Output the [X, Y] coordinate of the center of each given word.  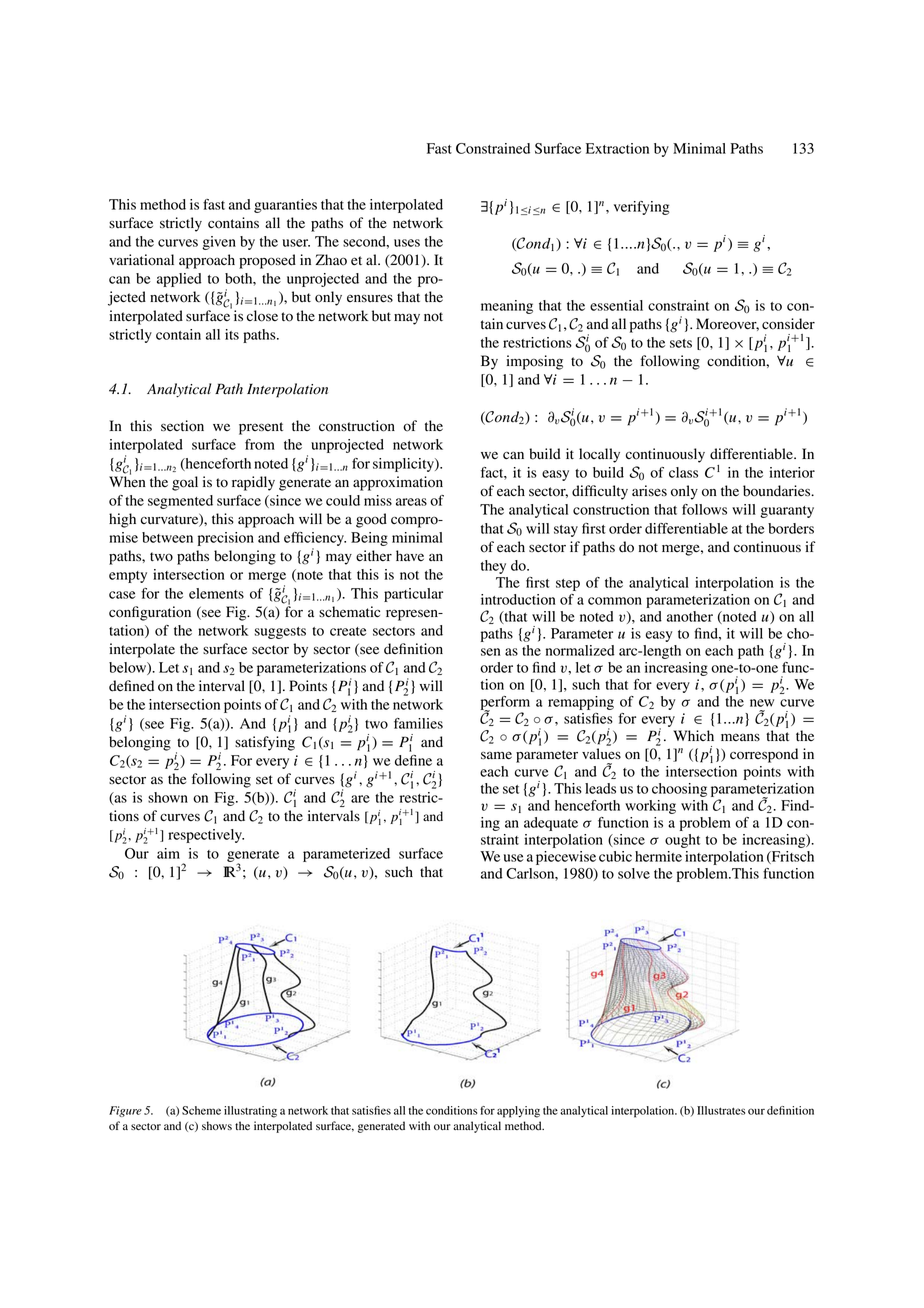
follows [704, 509]
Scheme [201, 1110]
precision [226, 539]
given [219, 243]
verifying [642, 208]
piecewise [566, 858]
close [262, 316]
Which [693, 735]
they [493, 567]
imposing [534, 362]
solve [634, 873]
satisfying [265, 743]
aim [168, 853]
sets [681, 343]
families [418, 723]
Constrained [493, 148]
